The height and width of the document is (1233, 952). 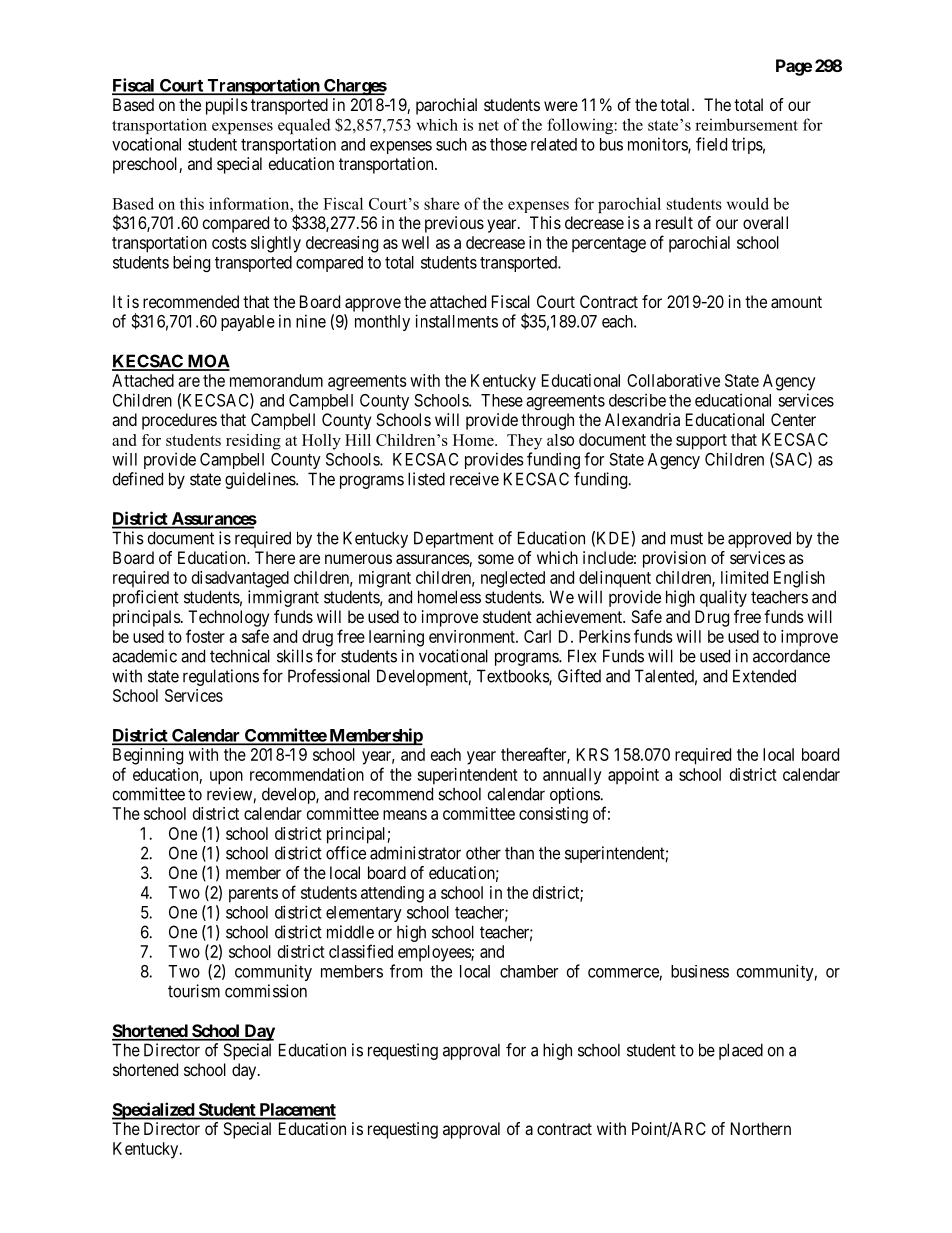 What do you see at coordinates (248, 323) in the document?
I see `payable` at bounding box center [248, 323].
